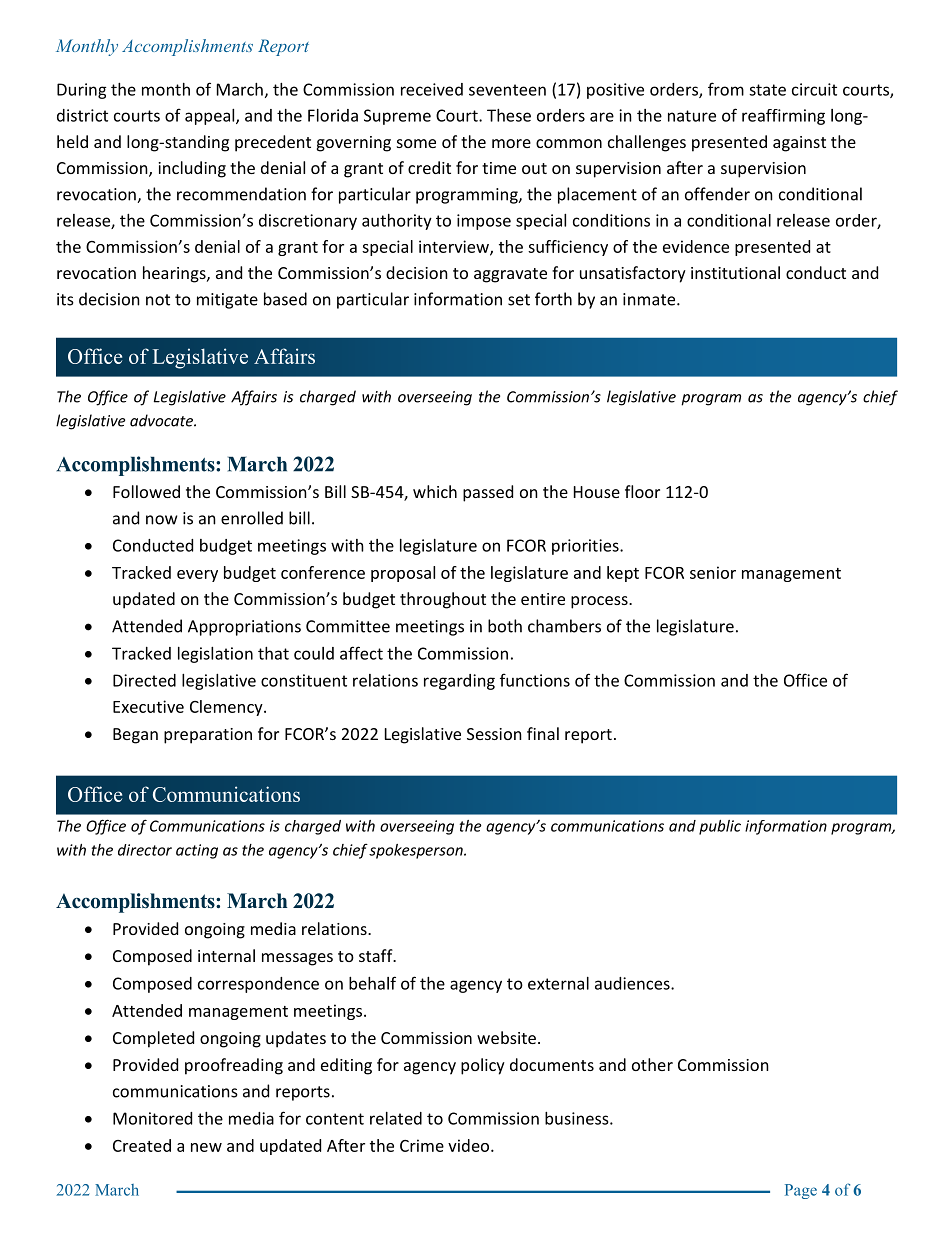 The image size is (952, 1233). Describe the element at coordinates (142, 1145) in the screenshot. I see `Created` at that location.
